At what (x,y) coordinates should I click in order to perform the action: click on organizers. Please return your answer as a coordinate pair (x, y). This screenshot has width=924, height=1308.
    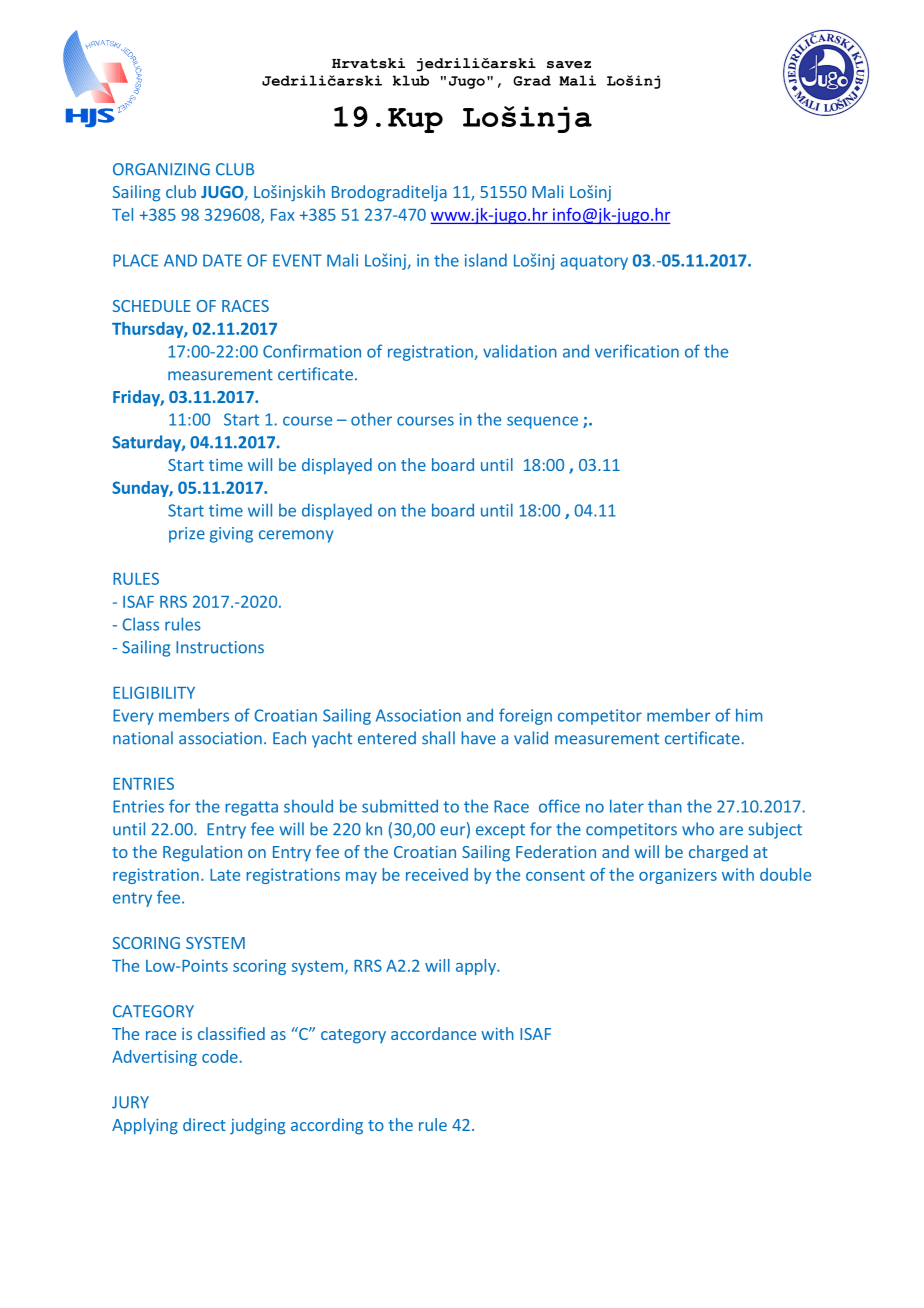
    Looking at the image, I should click on (678, 876).
